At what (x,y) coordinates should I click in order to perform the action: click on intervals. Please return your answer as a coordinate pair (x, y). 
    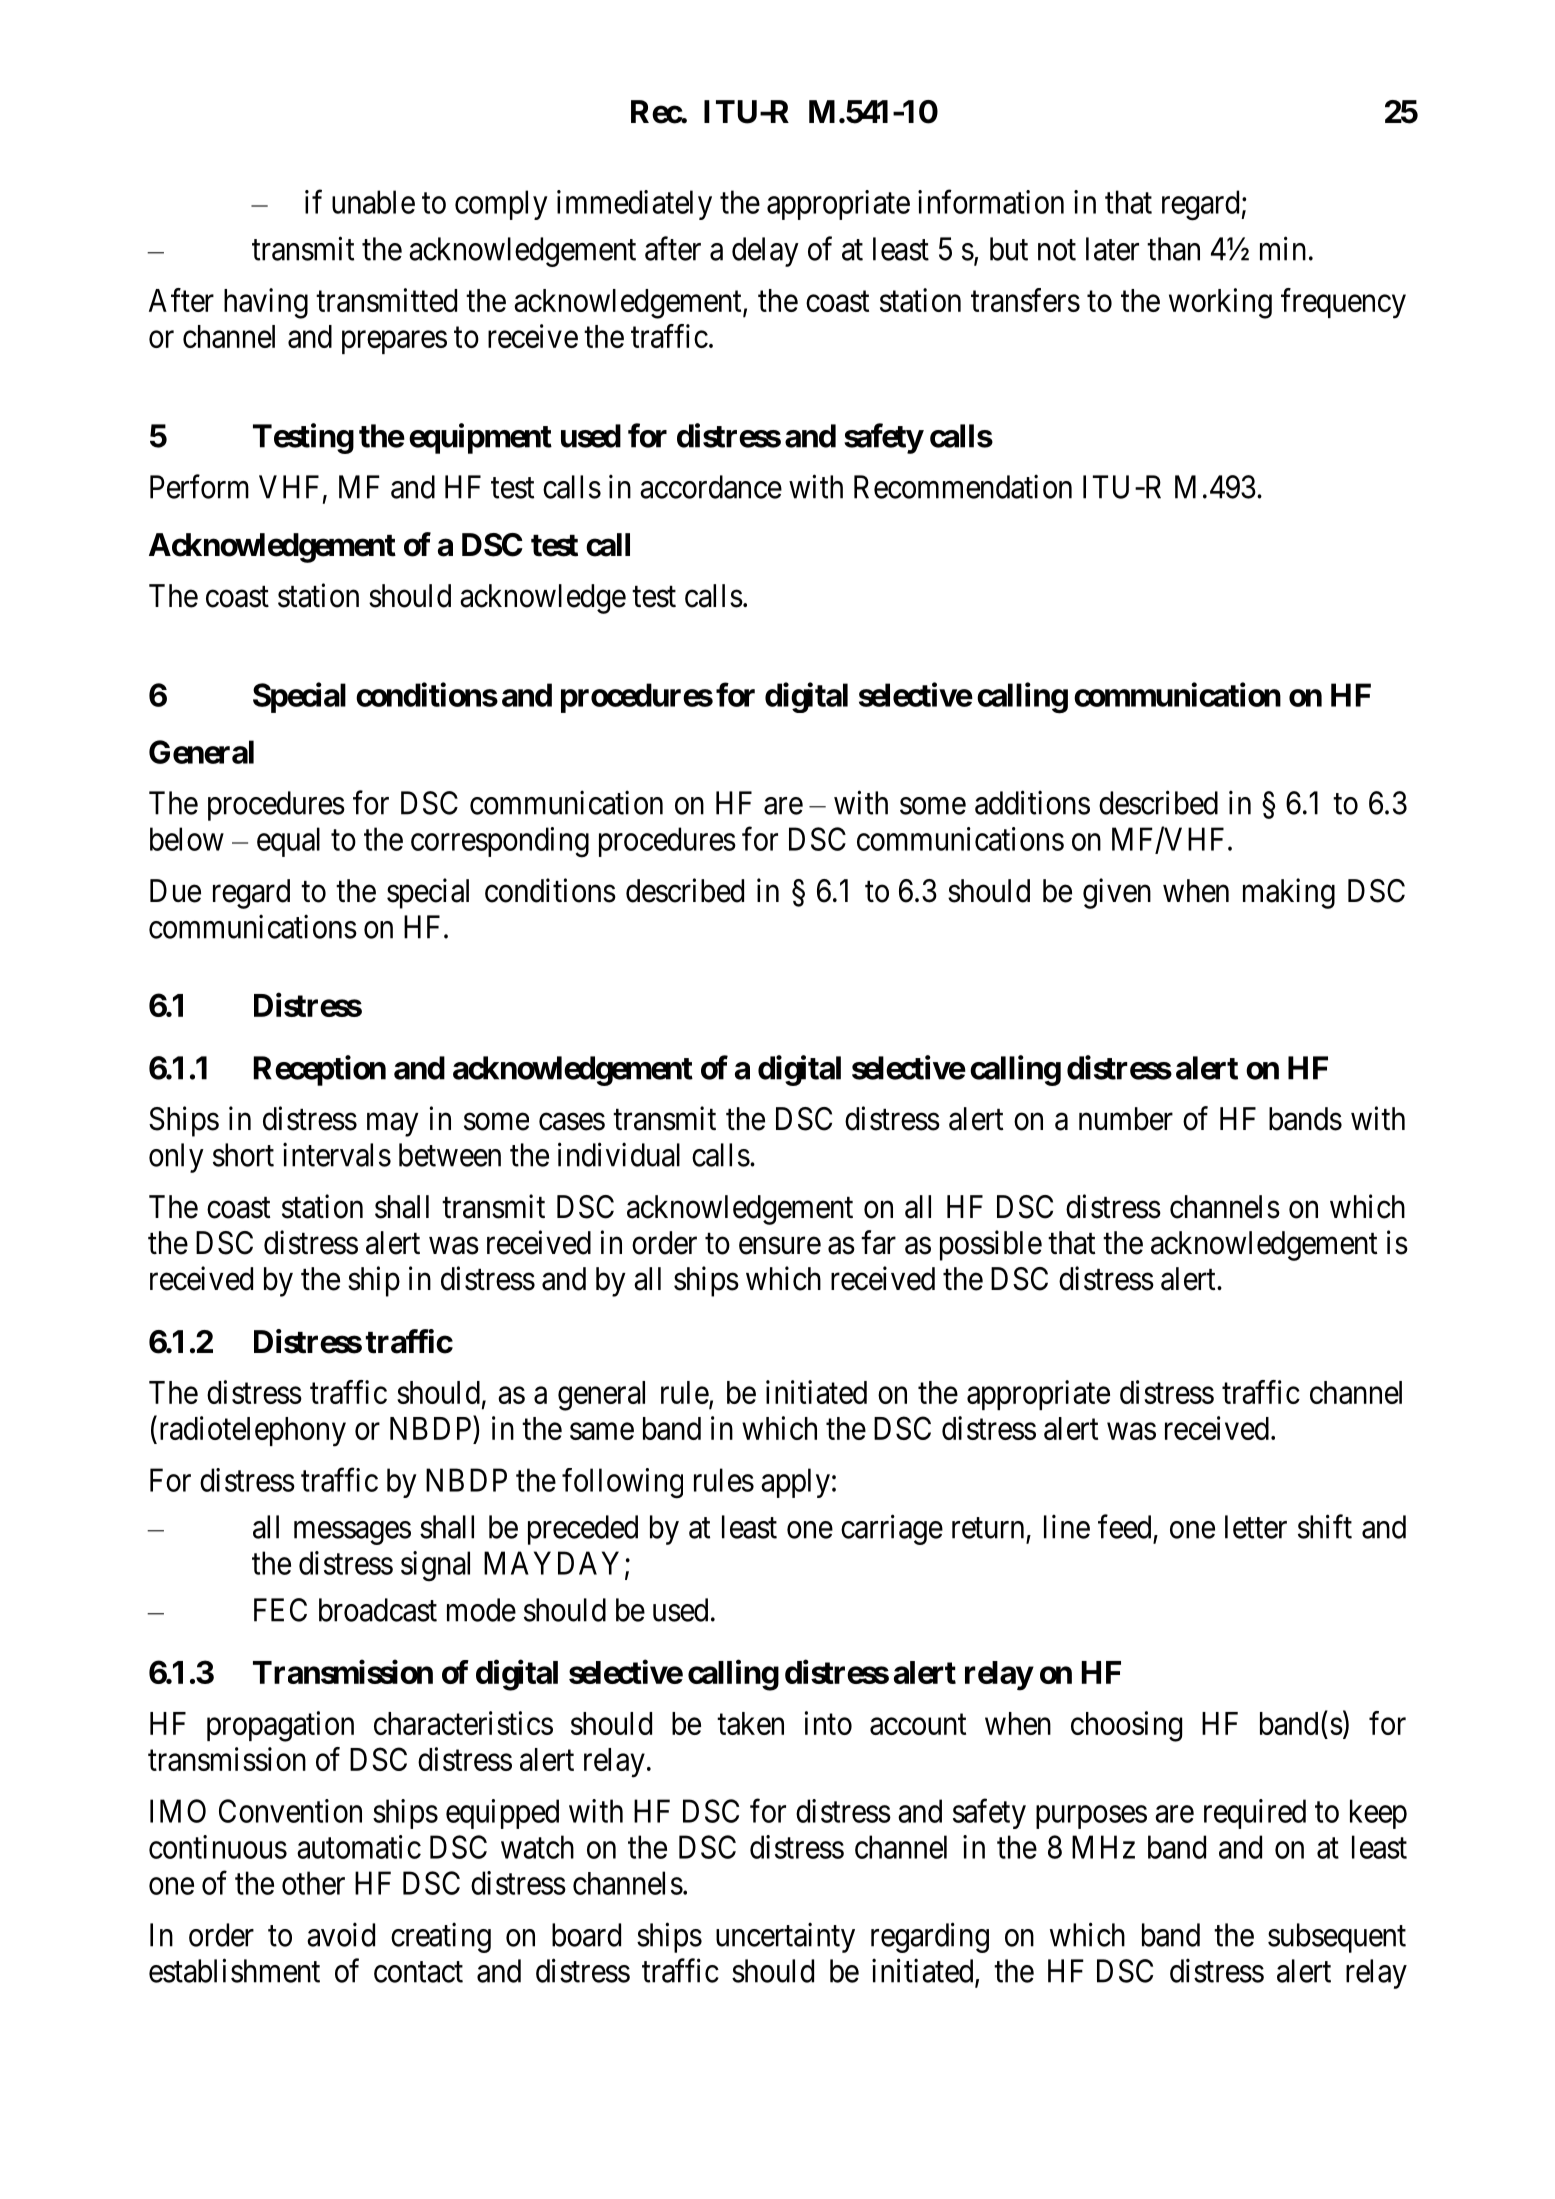
    Looking at the image, I should click on (337, 1154).
